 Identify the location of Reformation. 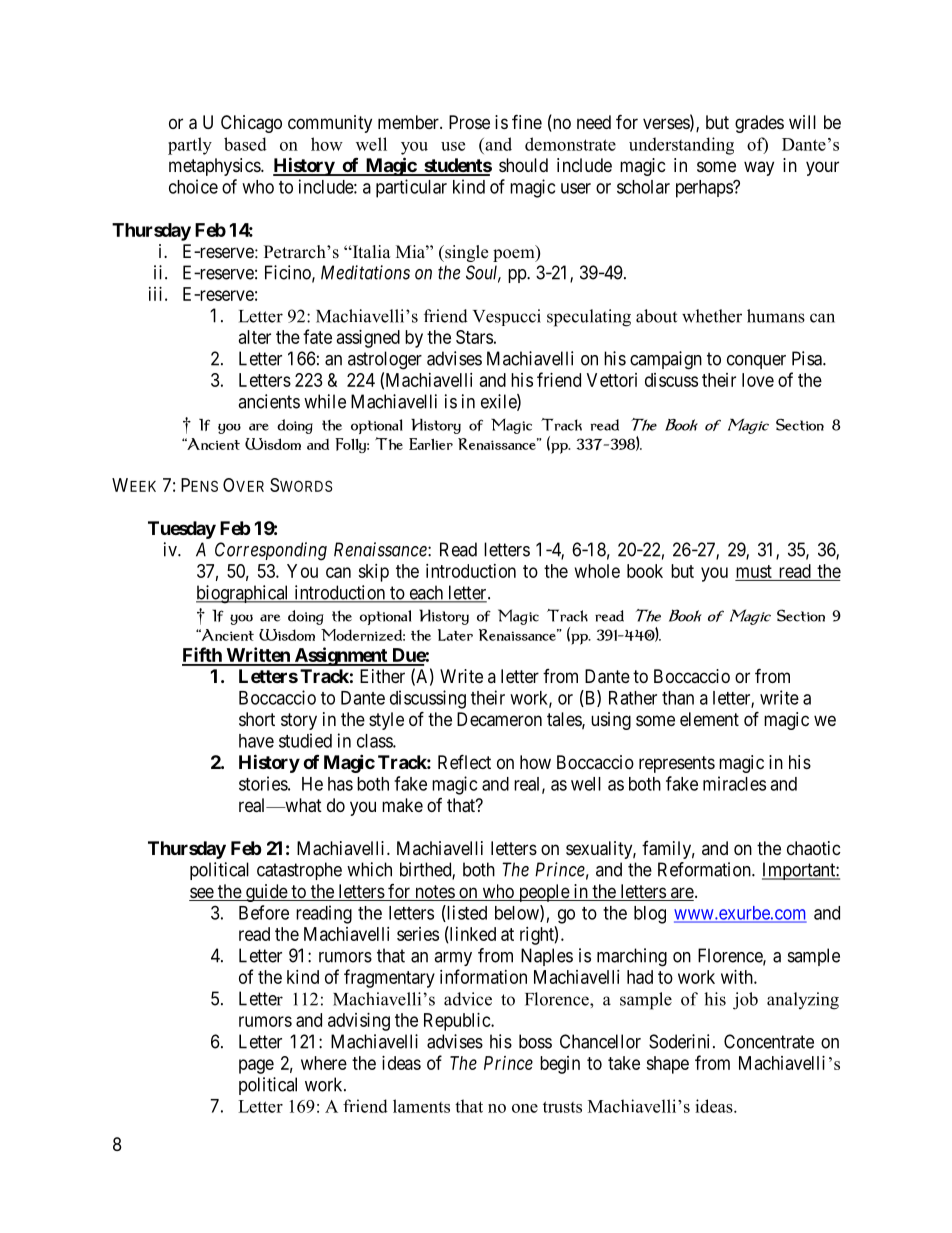
(705, 869).
